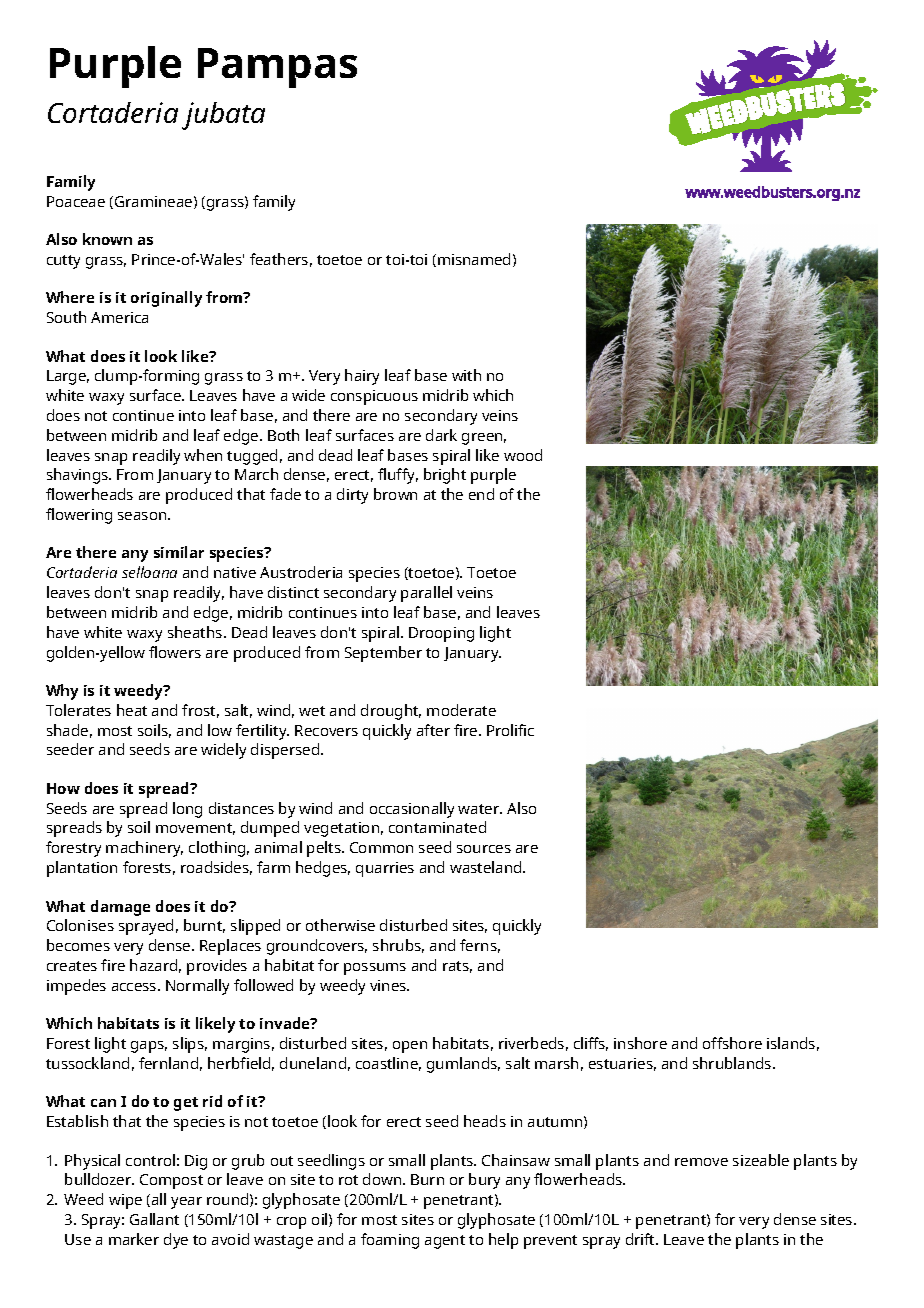 This screenshot has height=1308, width=924. Describe the element at coordinates (120, 908) in the screenshot. I see `damage` at that location.
